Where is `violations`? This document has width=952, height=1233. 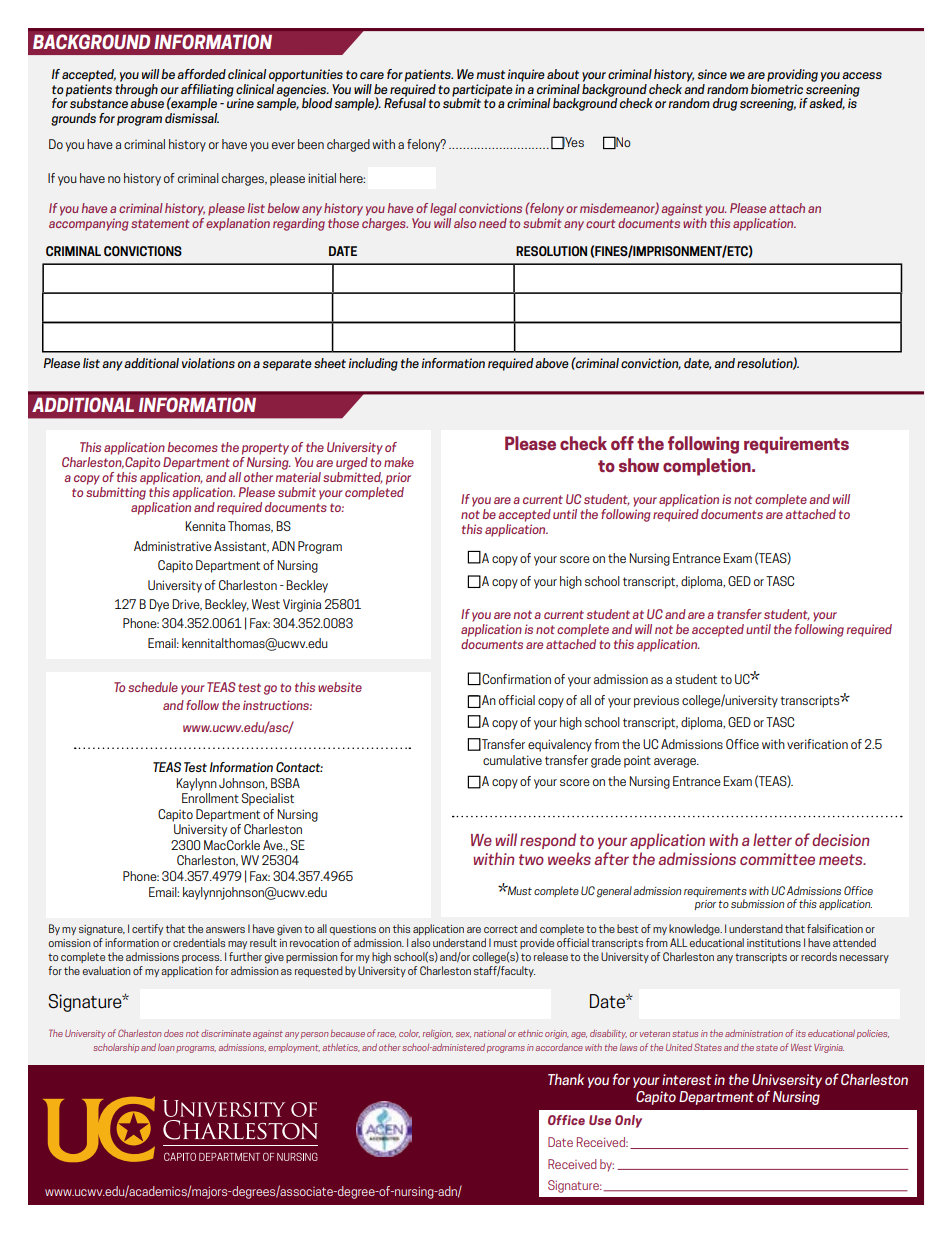 violations is located at coordinates (208, 363).
